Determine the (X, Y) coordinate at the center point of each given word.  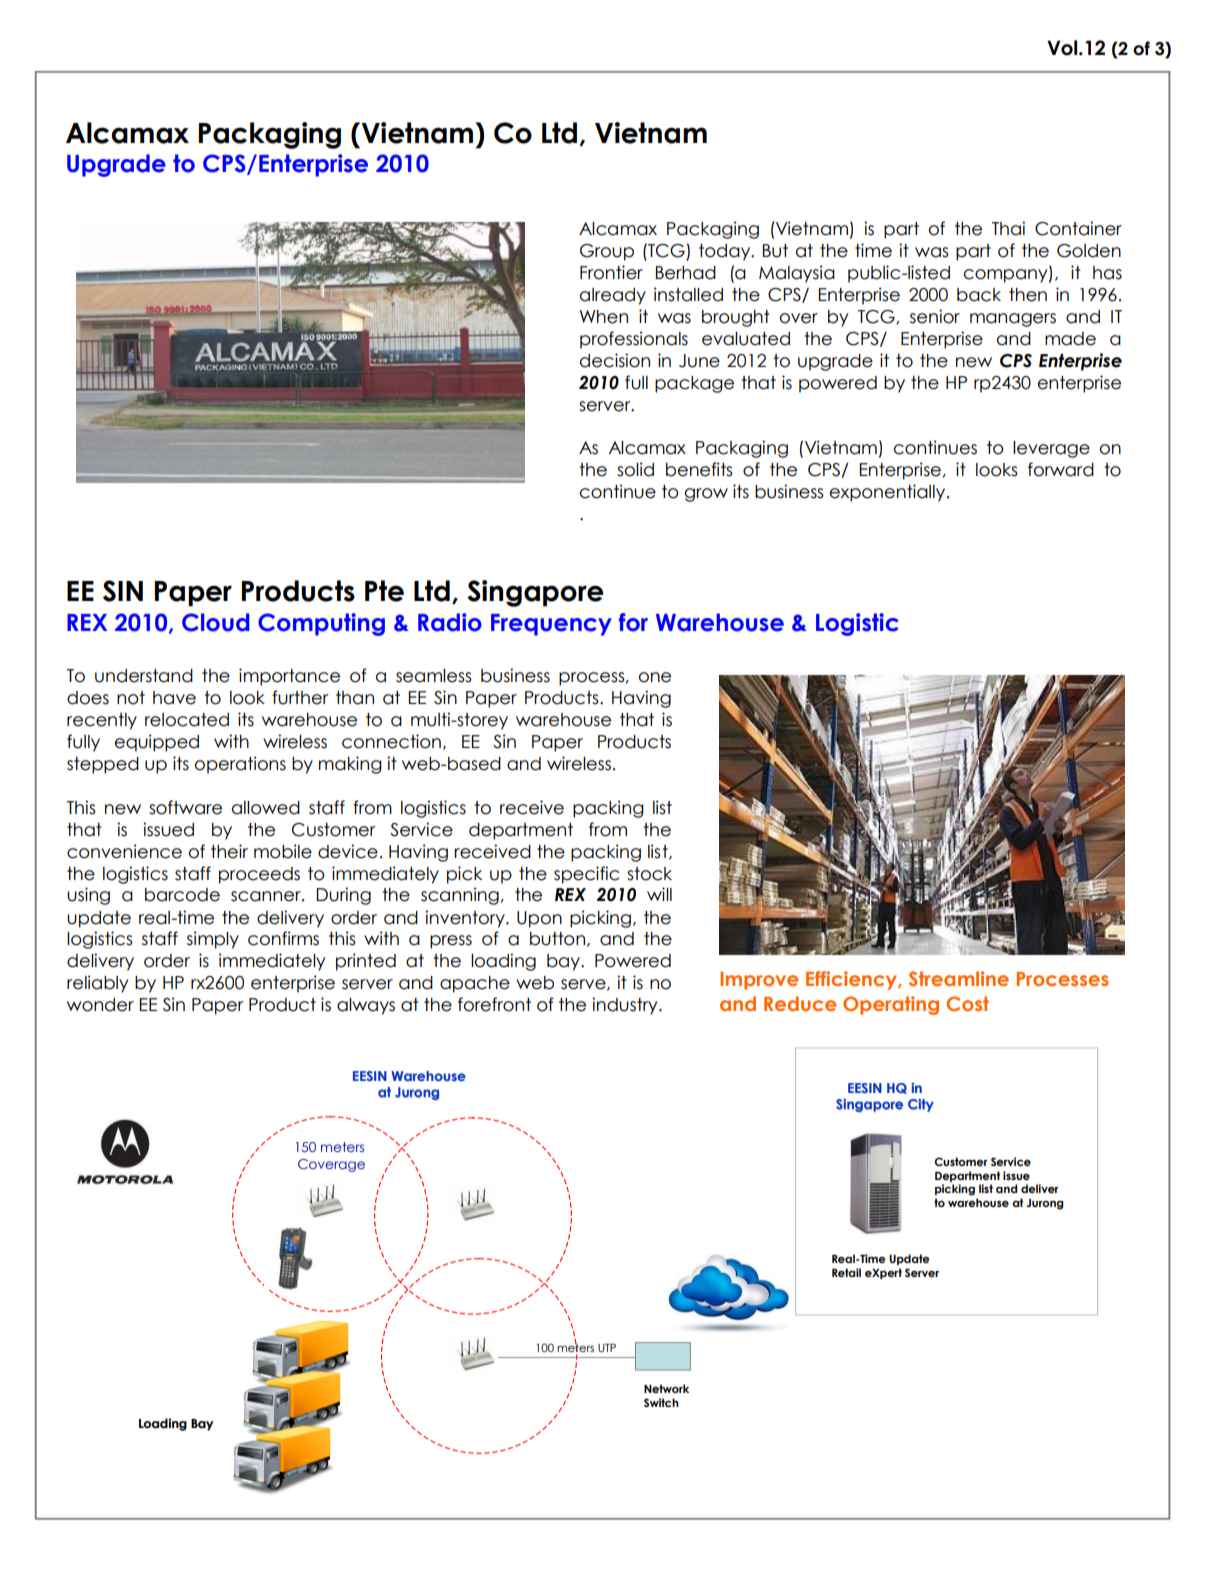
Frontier (611, 272)
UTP (607, 1347)
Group (607, 252)
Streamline (959, 978)
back (979, 295)
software (185, 807)
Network (666, 1388)
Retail (846, 1272)
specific (586, 875)
